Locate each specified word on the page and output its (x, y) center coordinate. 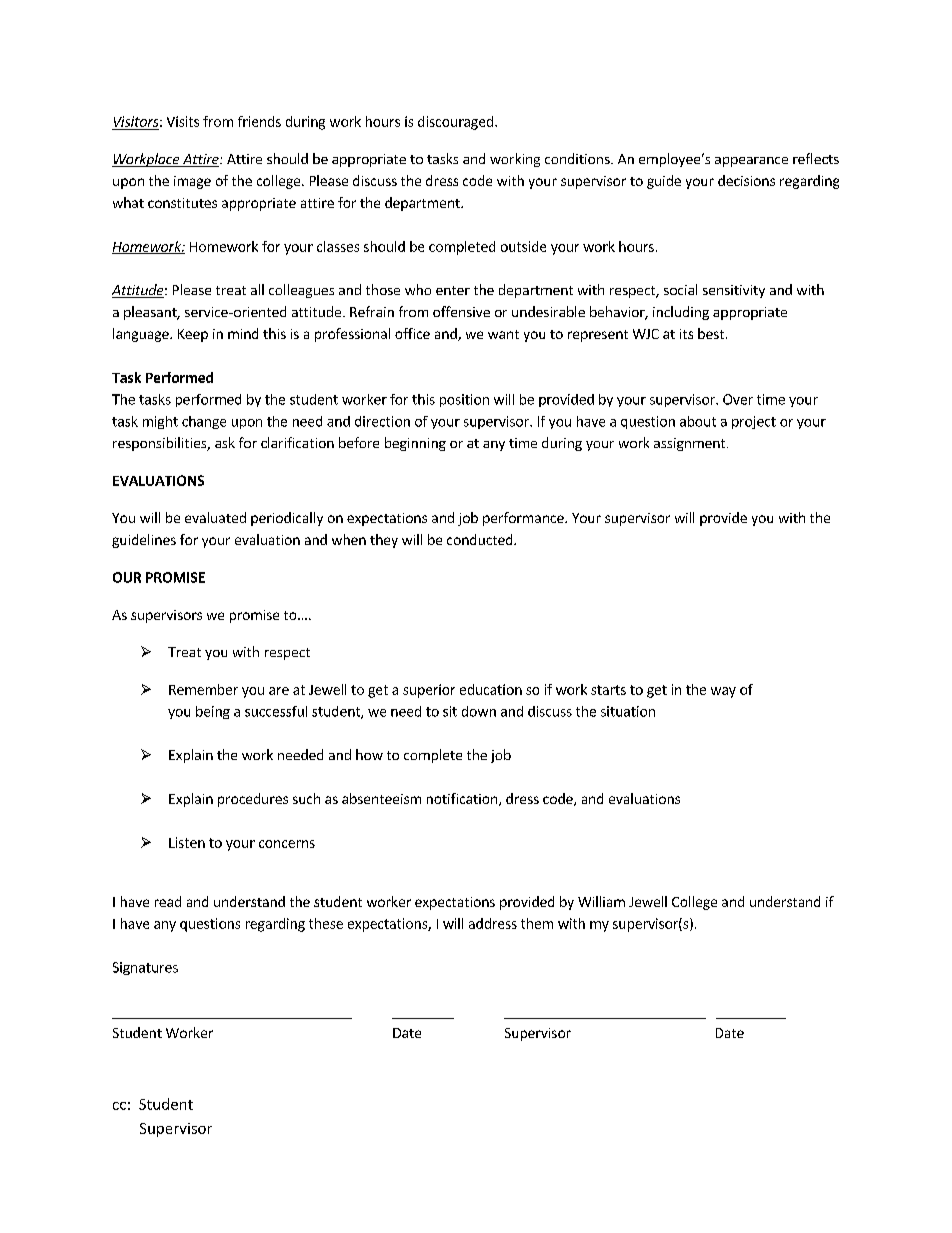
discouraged (457, 123)
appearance (751, 162)
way (723, 692)
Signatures (145, 968)
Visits (183, 121)
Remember (203, 689)
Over (738, 399)
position (464, 400)
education (491, 689)
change (204, 422)
